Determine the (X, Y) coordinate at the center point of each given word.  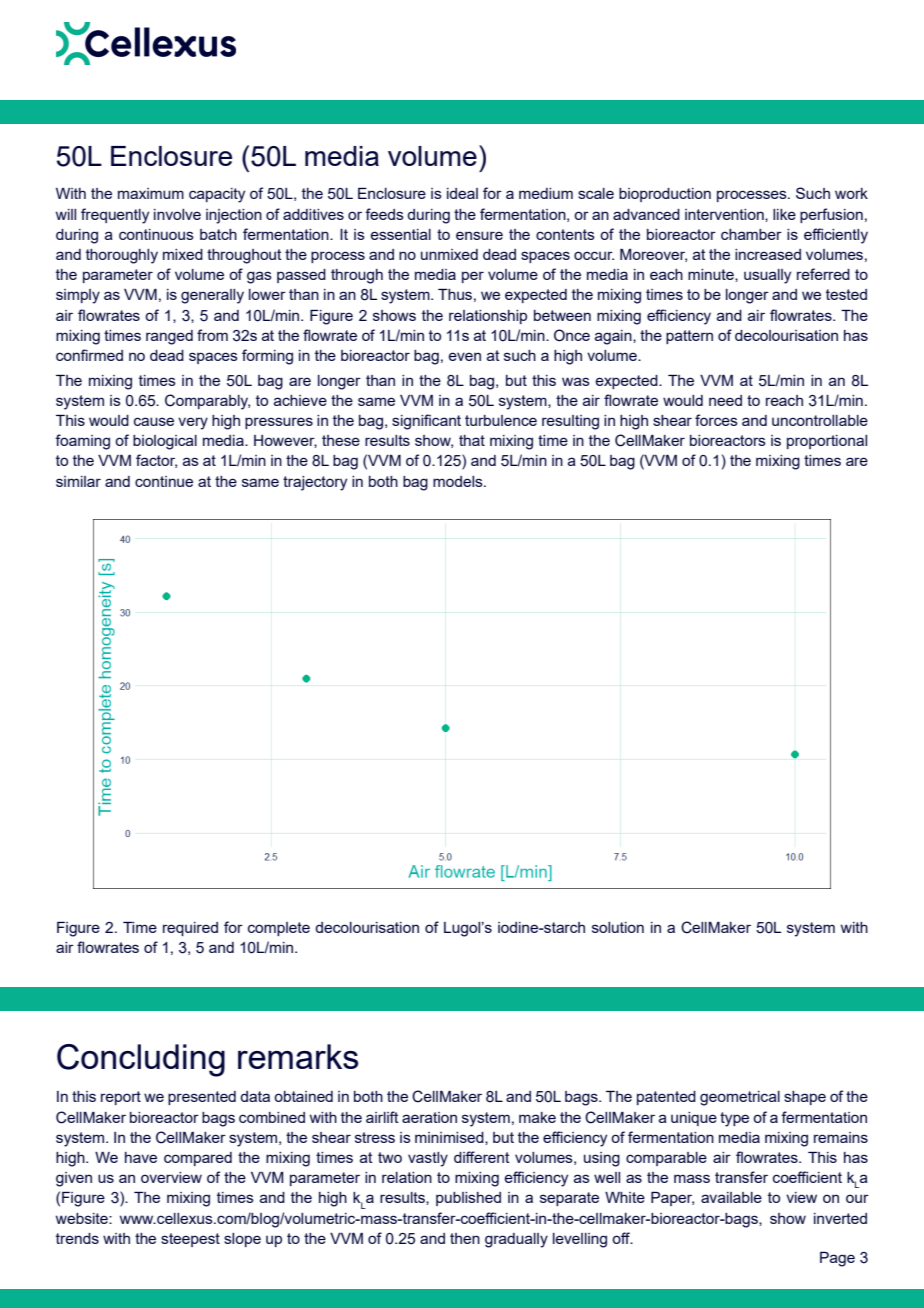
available (731, 1197)
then (465, 1238)
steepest (190, 1240)
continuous (156, 234)
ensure (479, 235)
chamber (751, 234)
